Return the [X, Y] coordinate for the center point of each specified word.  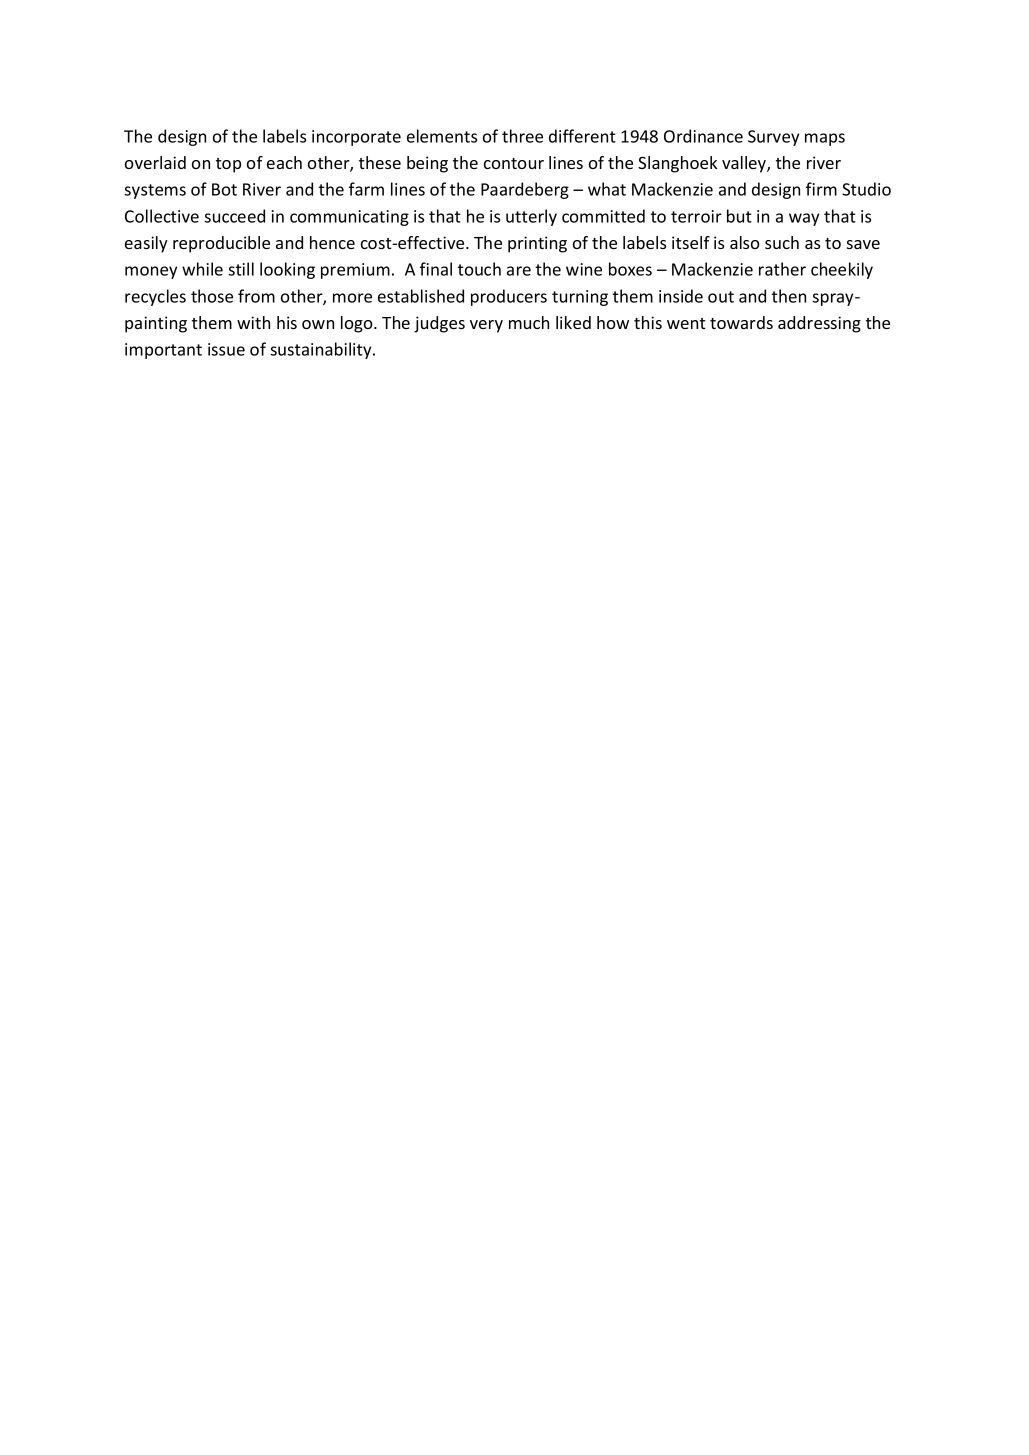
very [486, 326]
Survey [773, 138]
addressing [819, 324]
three [522, 136]
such [782, 242]
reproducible [221, 244]
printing [537, 244]
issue [226, 349]
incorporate [356, 138]
